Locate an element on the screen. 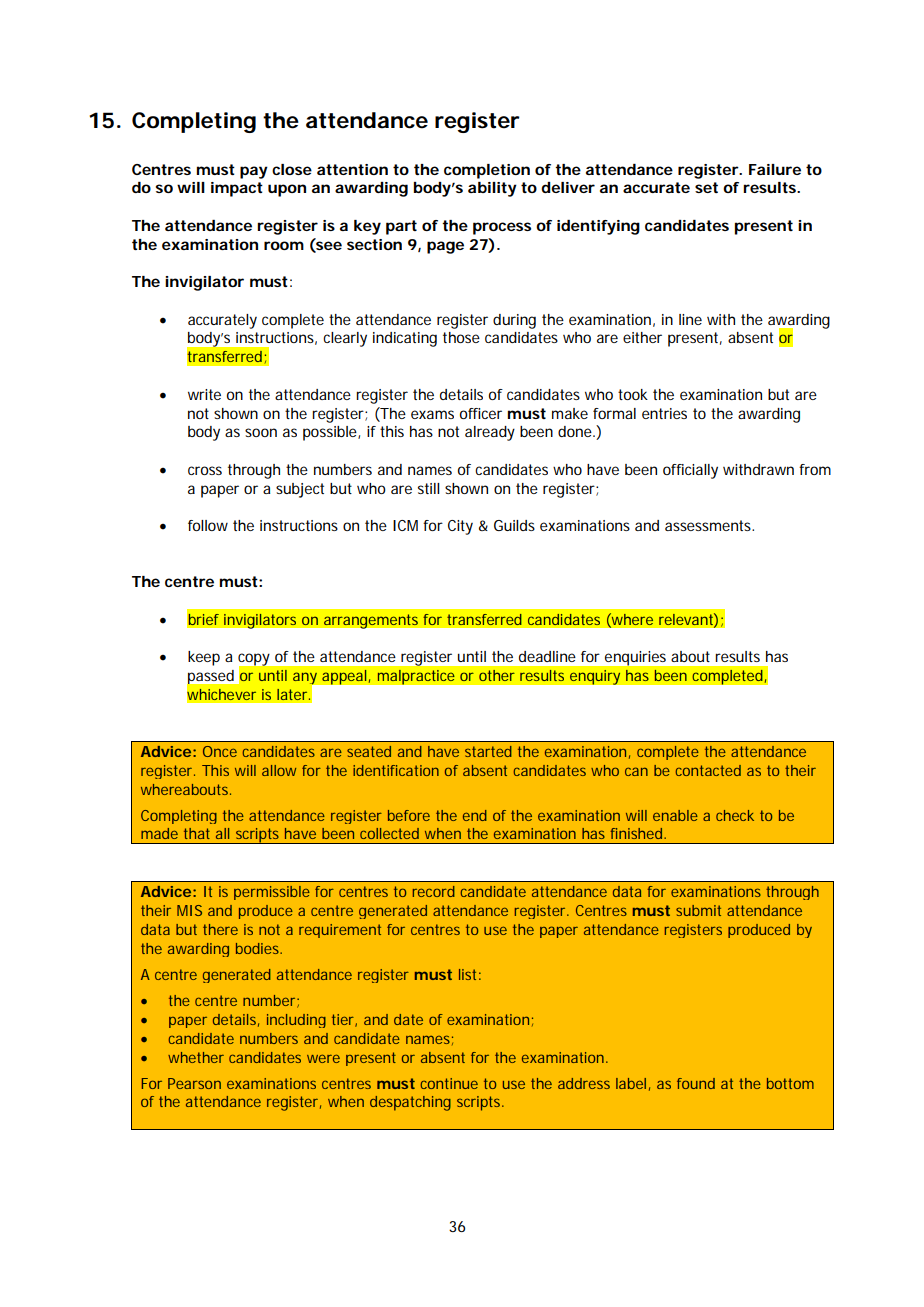 The image size is (924, 1307). Once is located at coordinates (220, 751).
